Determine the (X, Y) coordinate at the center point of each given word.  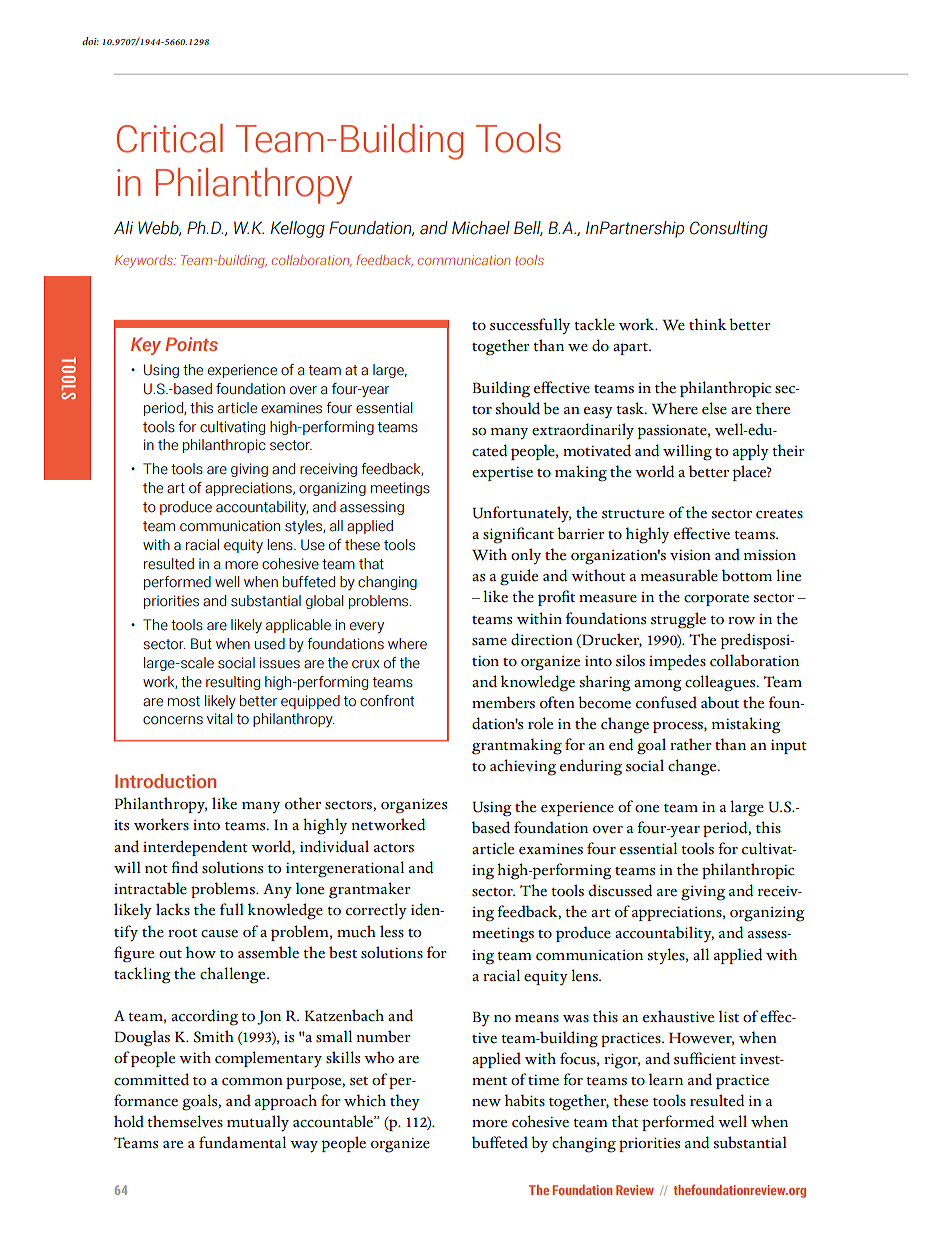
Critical (170, 138)
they (405, 1102)
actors (394, 848)
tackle (594, 324)
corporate (716, 600)
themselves (185, 1121)
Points (191, 344)
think (708, 324)
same (489, 642)
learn (666, 1079)
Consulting (729, 229)
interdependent (195, 848)
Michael (481, 228)
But (201, 644)
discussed (621, 890)
